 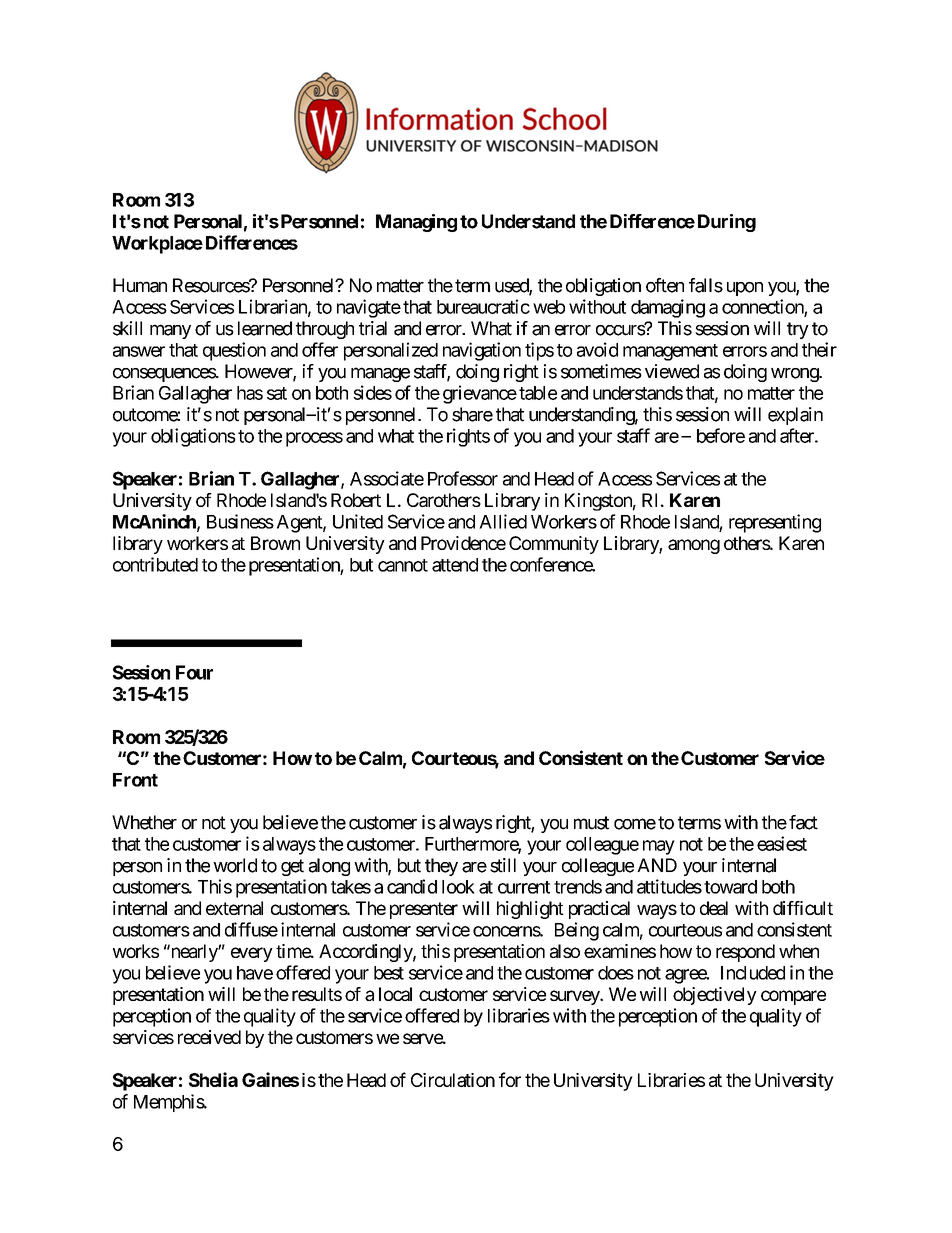 I want to click on Managing, so click(x=416, y=223).
